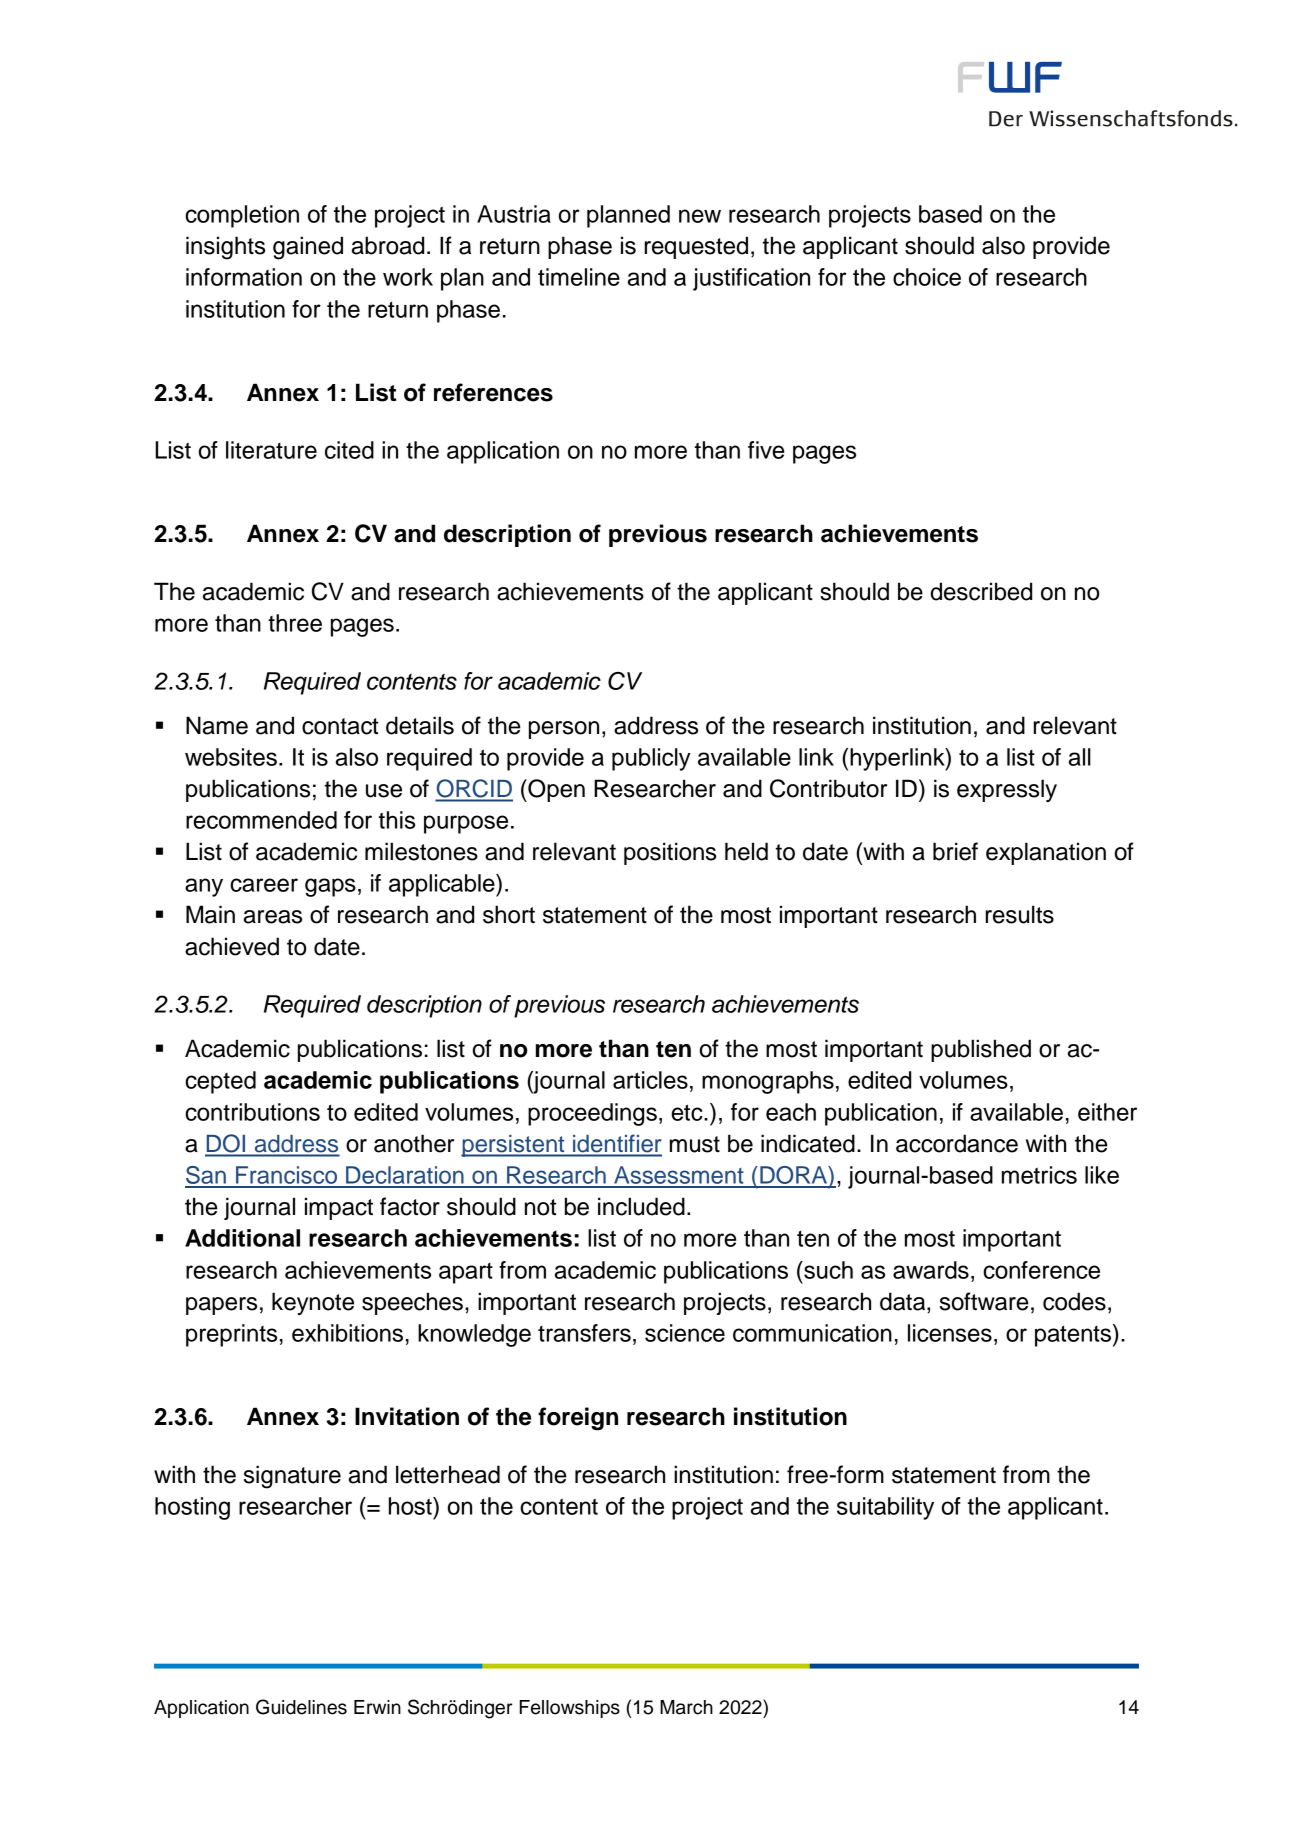  Describe the element at coordinates (651, 759) in the screenshot. I see `publicly` at that location.
